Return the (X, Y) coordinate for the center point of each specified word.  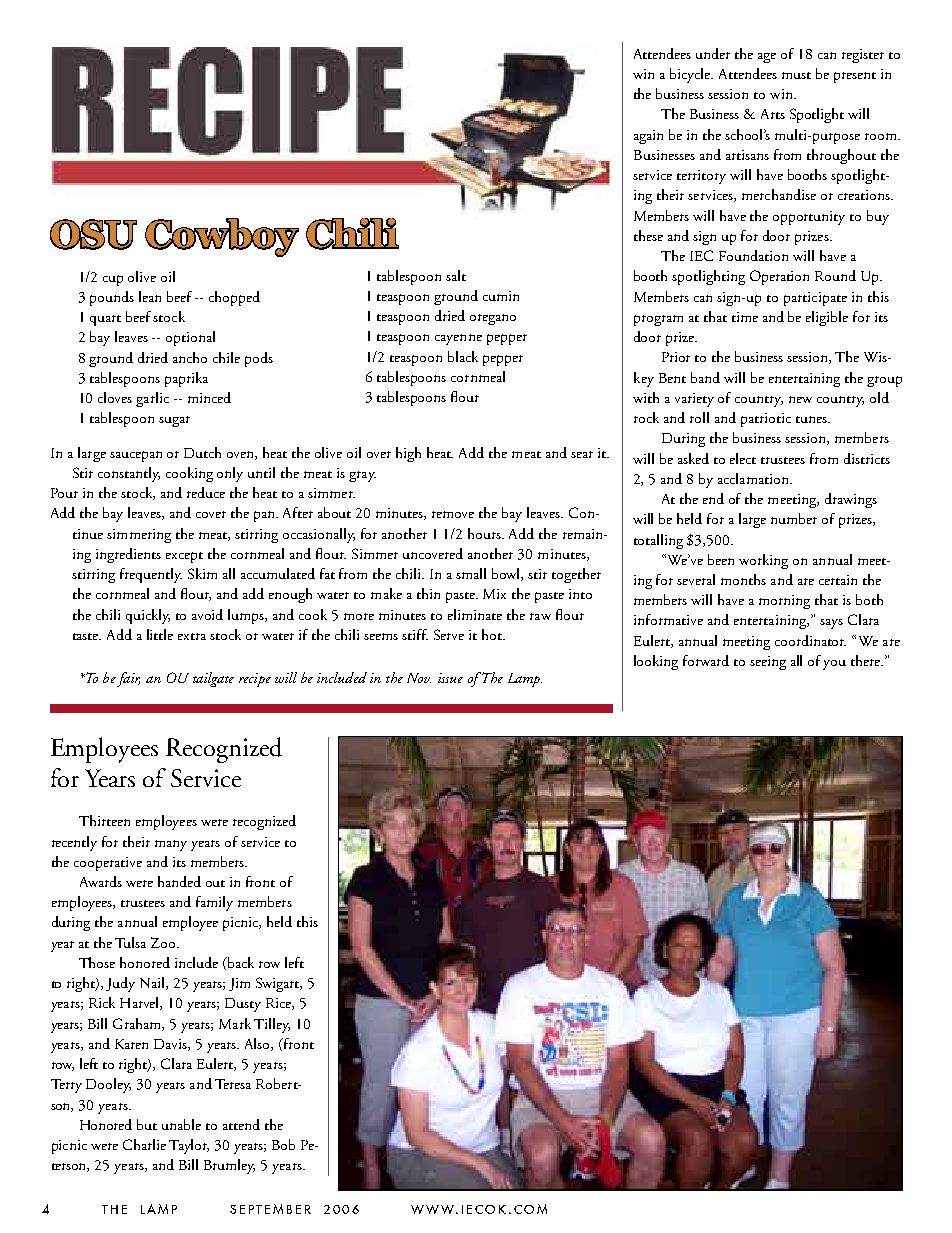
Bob (283, 1144)
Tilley (272, 1025)
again (648, 137)
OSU (93, 234)
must (796, 75)
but (147, 1124)
